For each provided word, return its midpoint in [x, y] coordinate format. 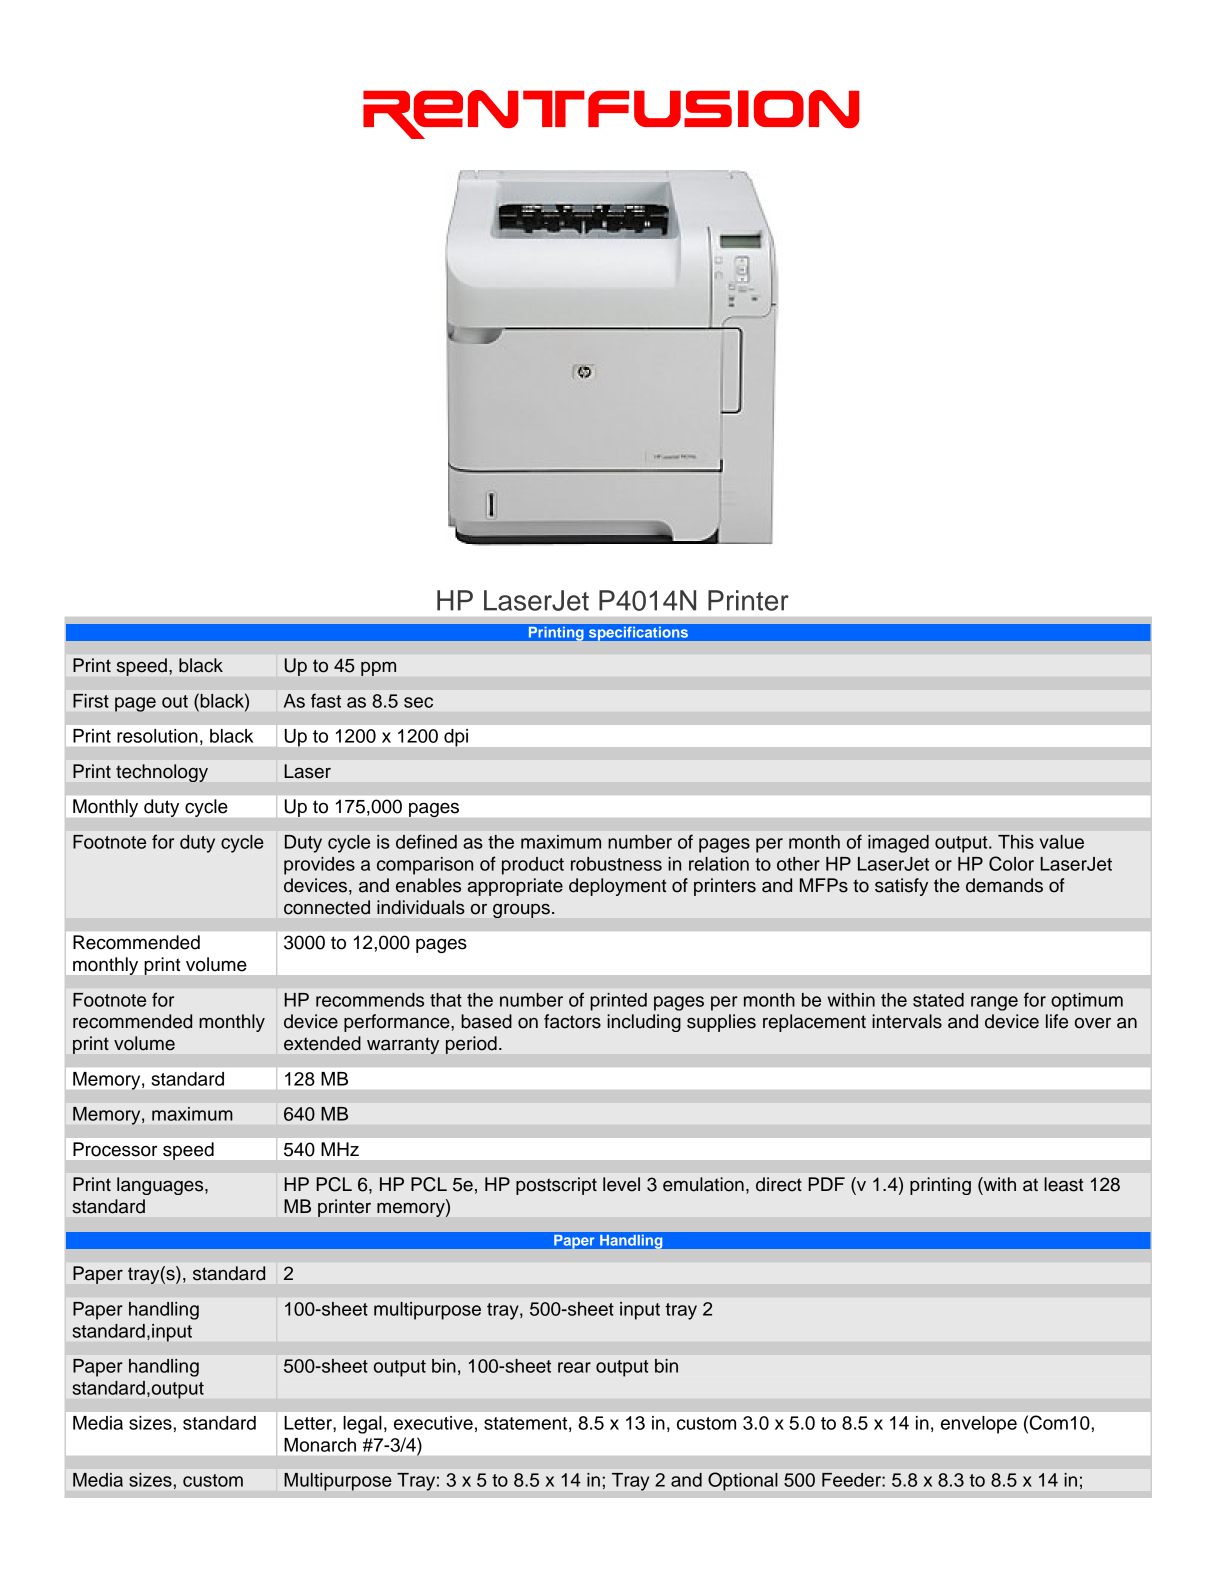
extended [322, 1043]
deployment [617, 887]
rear [574, 1367]
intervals [907, 1021]
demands [1004, 885]
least [1063, 1184]
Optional [742, 1481]
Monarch [320, 1445]
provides [319, 866]
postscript [556, 1186]
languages [161, 1186]
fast [326, 700]
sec [418, 702]
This [1016, 842]
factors [572, 1021]
